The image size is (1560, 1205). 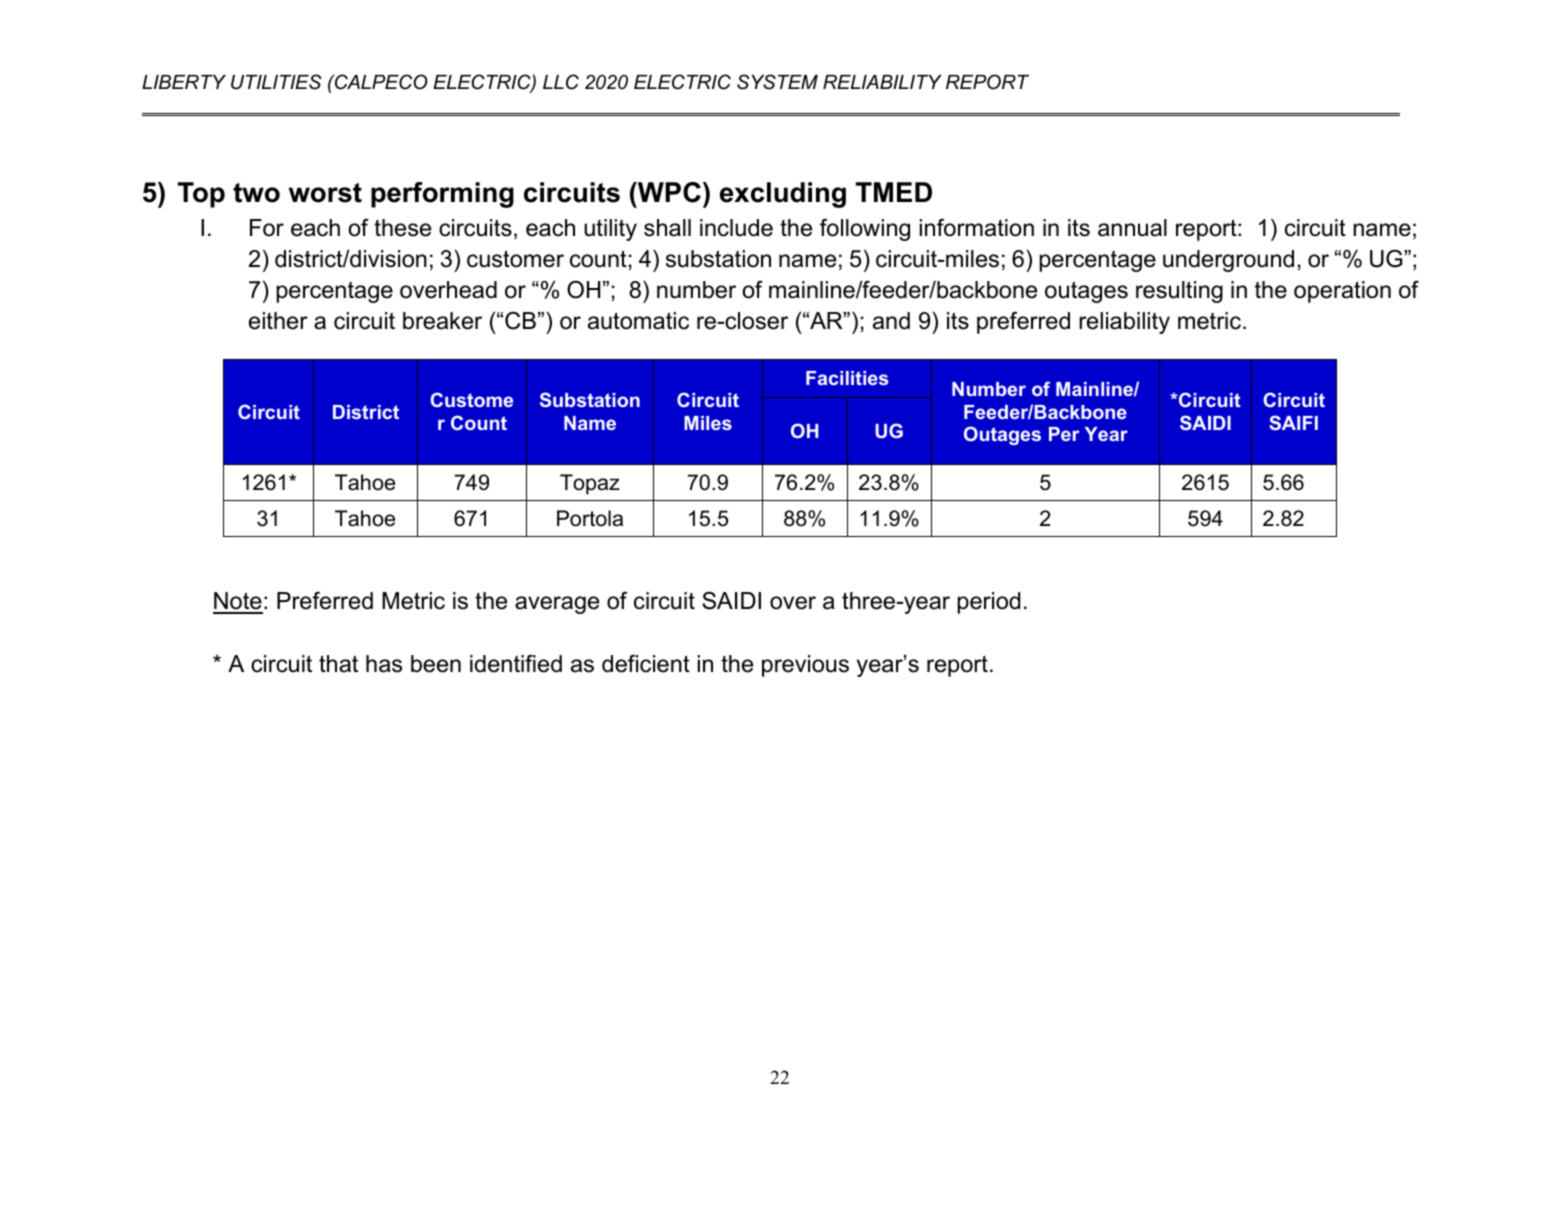 What do you see at coordinates (590, 484) in the screenshot?
I see `Topaz` at bounding box center [590, 484].
